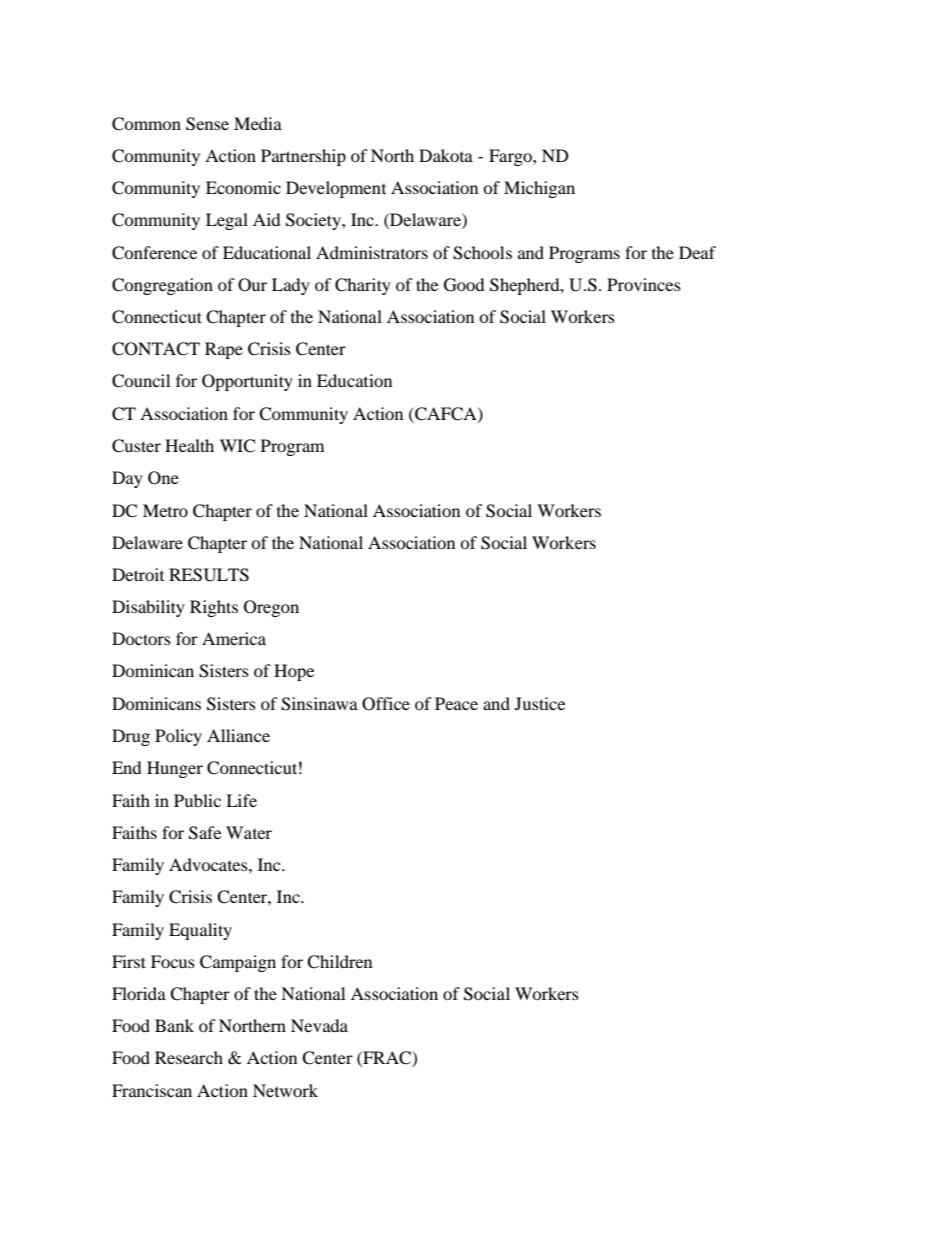 The image size is (952, 1233). What do you see at coordinates (386, 704) in the page?
I see `Office` at bounding box center [386, 704].
